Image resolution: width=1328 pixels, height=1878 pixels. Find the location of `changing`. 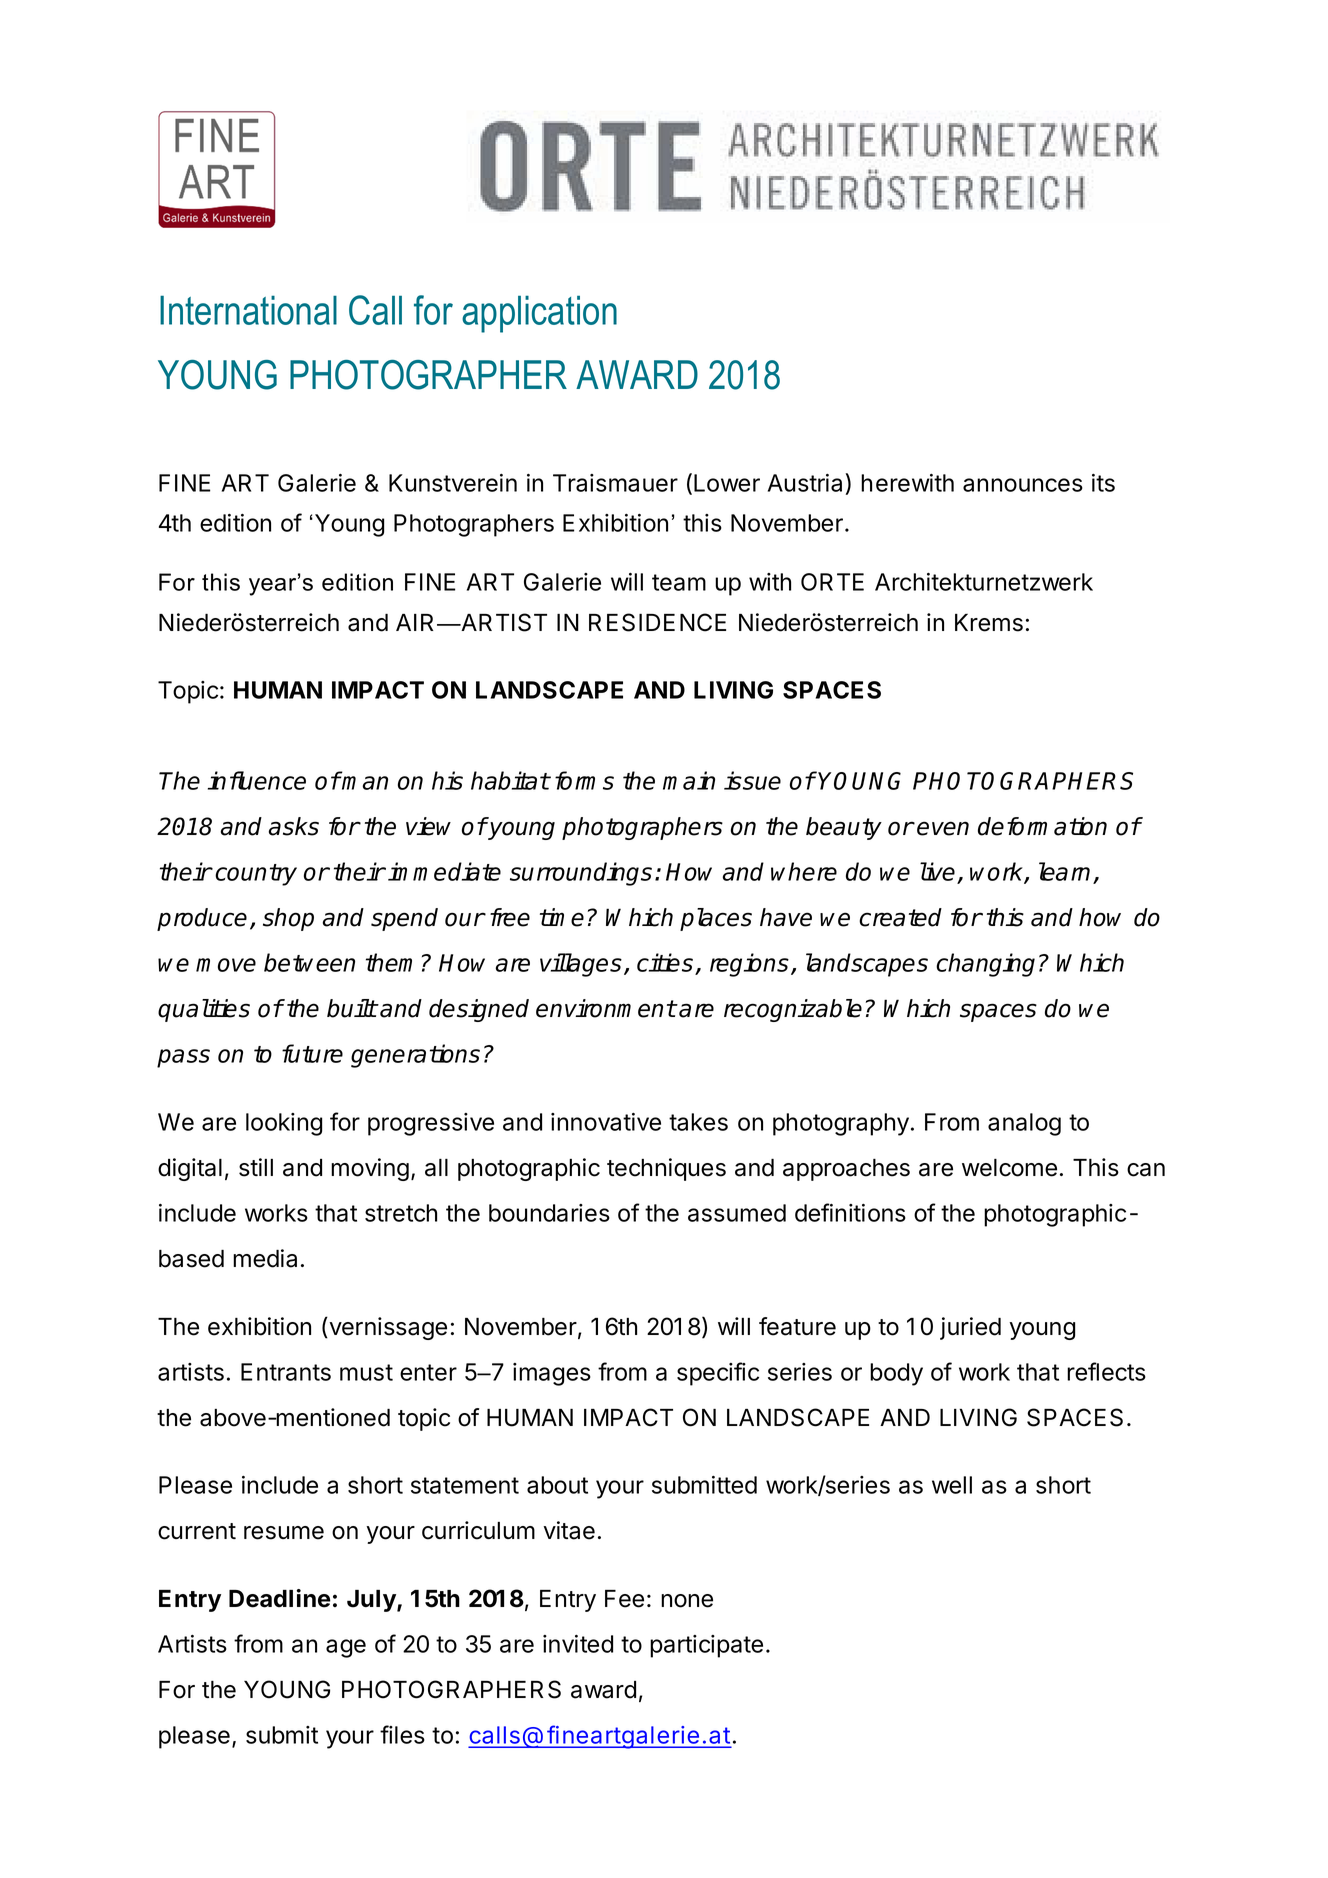

changing is located at coordinates (985, 965).
